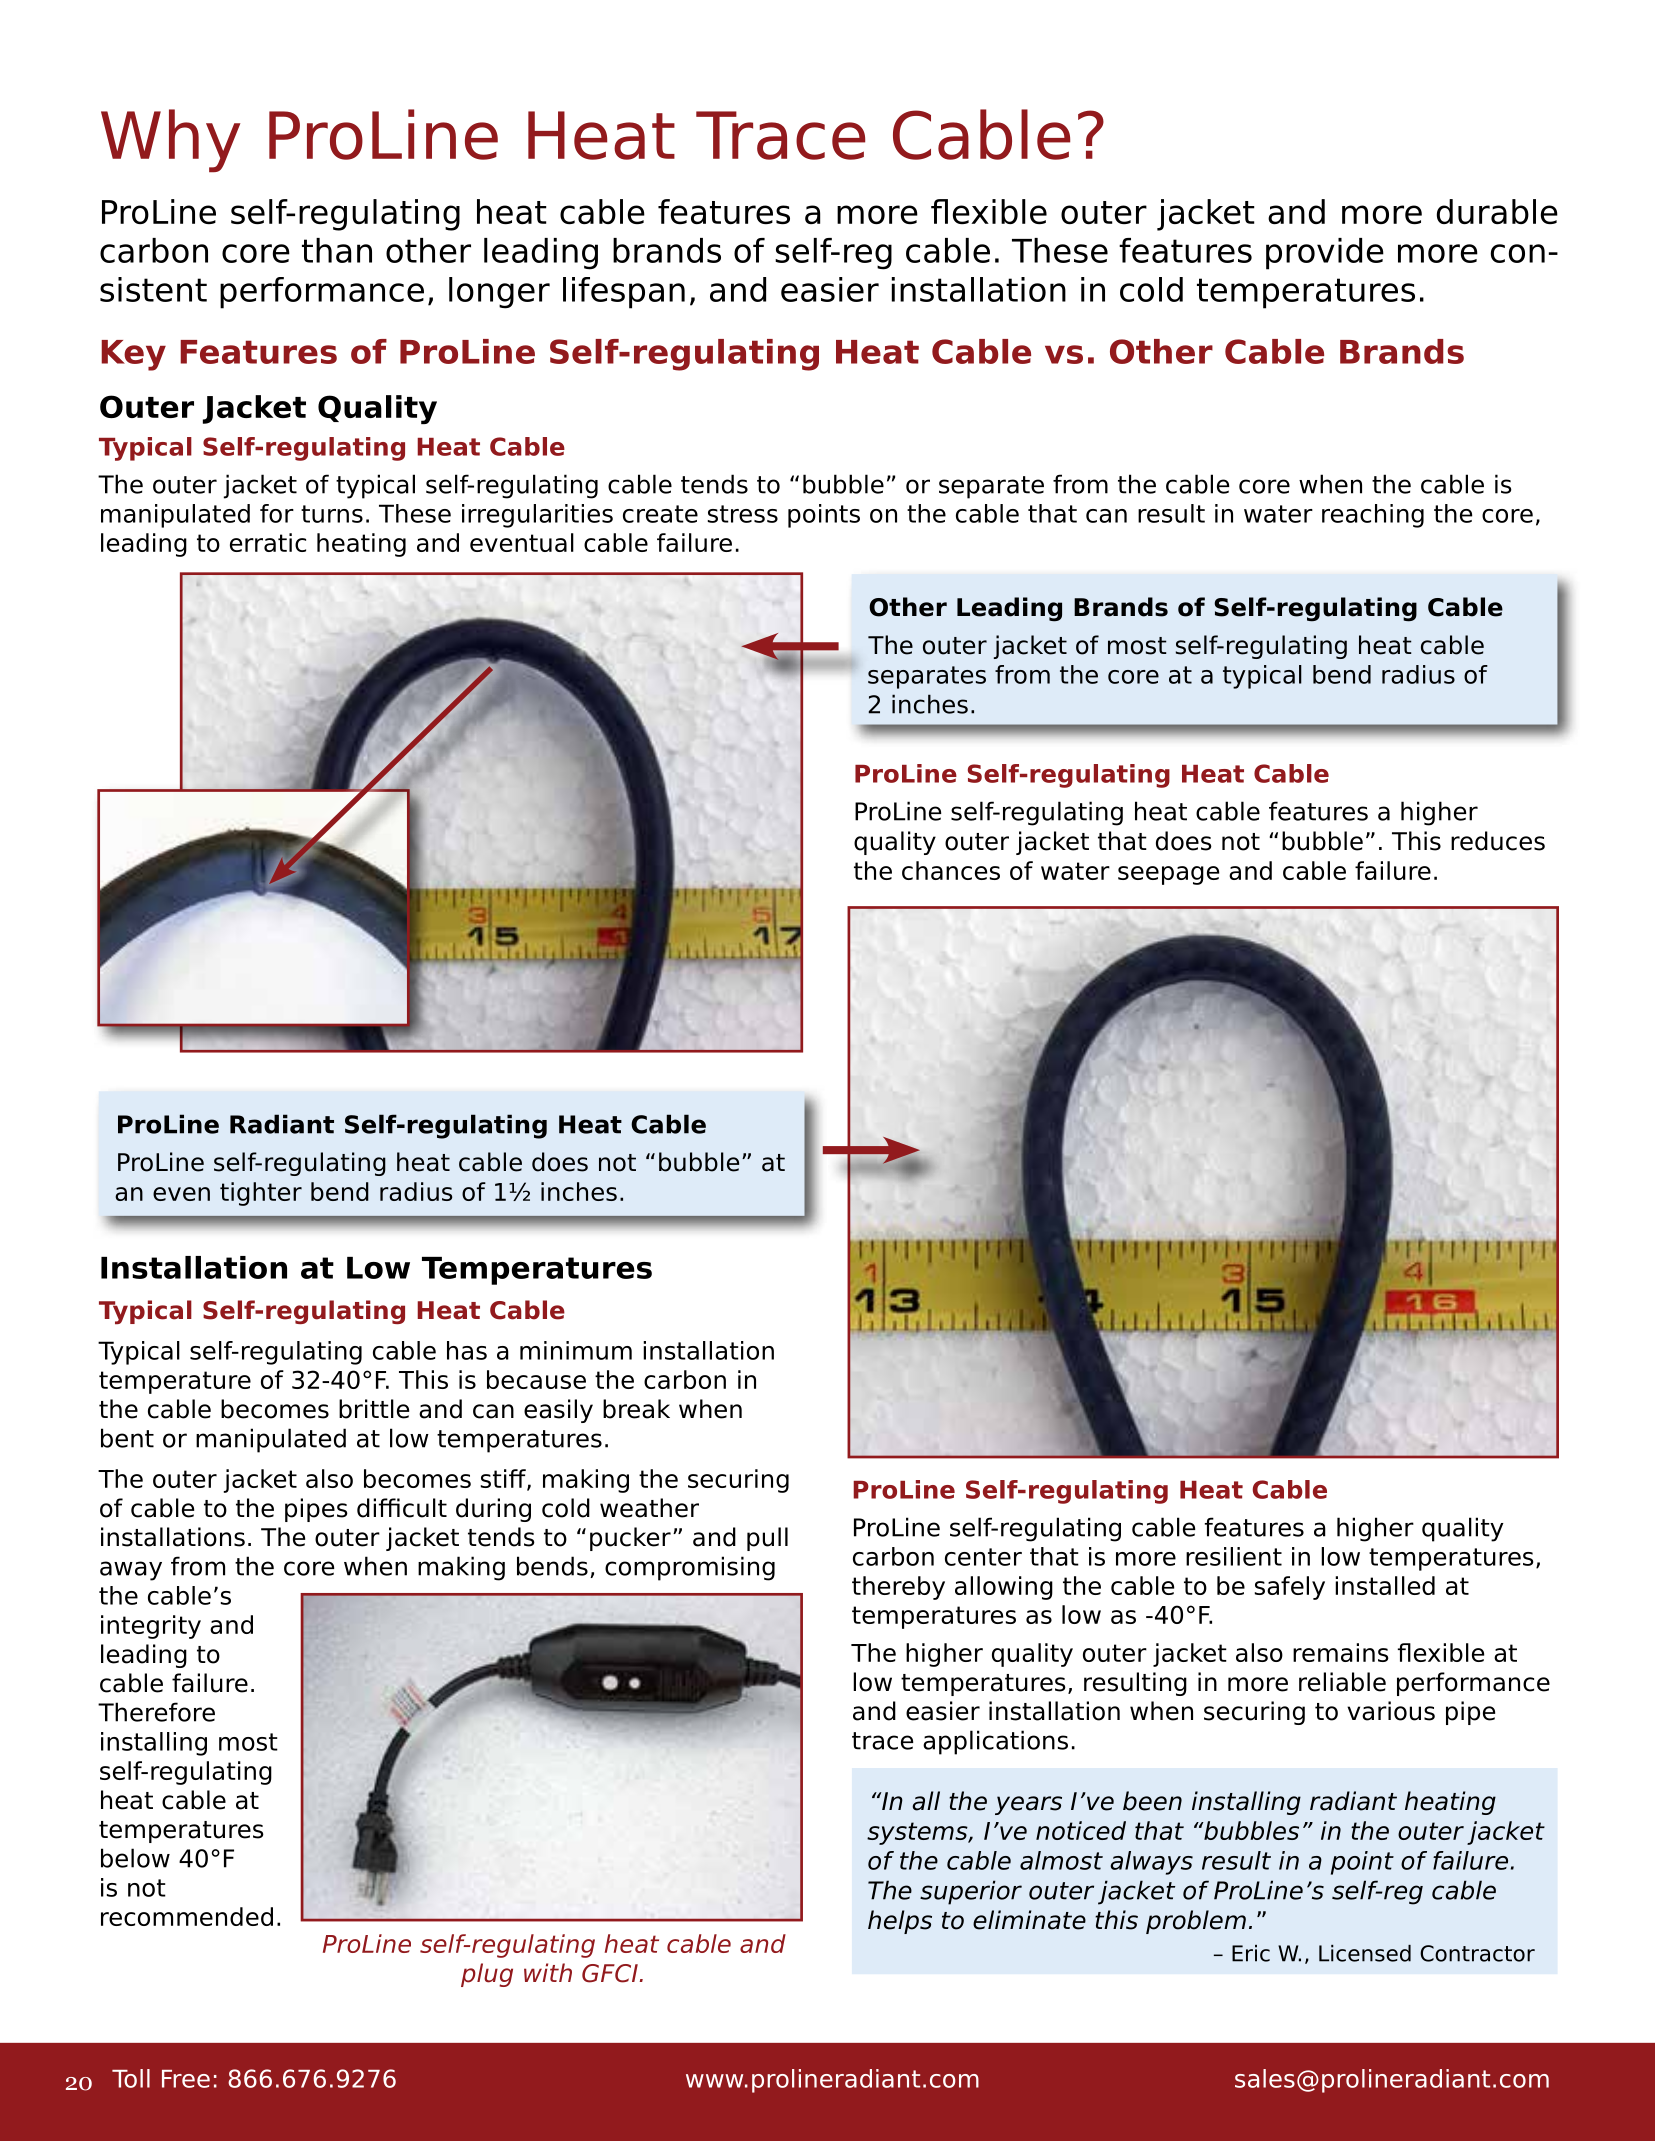  Describe the element at coordinates (261, 1194) in the image. I see `tighter` at that location.
